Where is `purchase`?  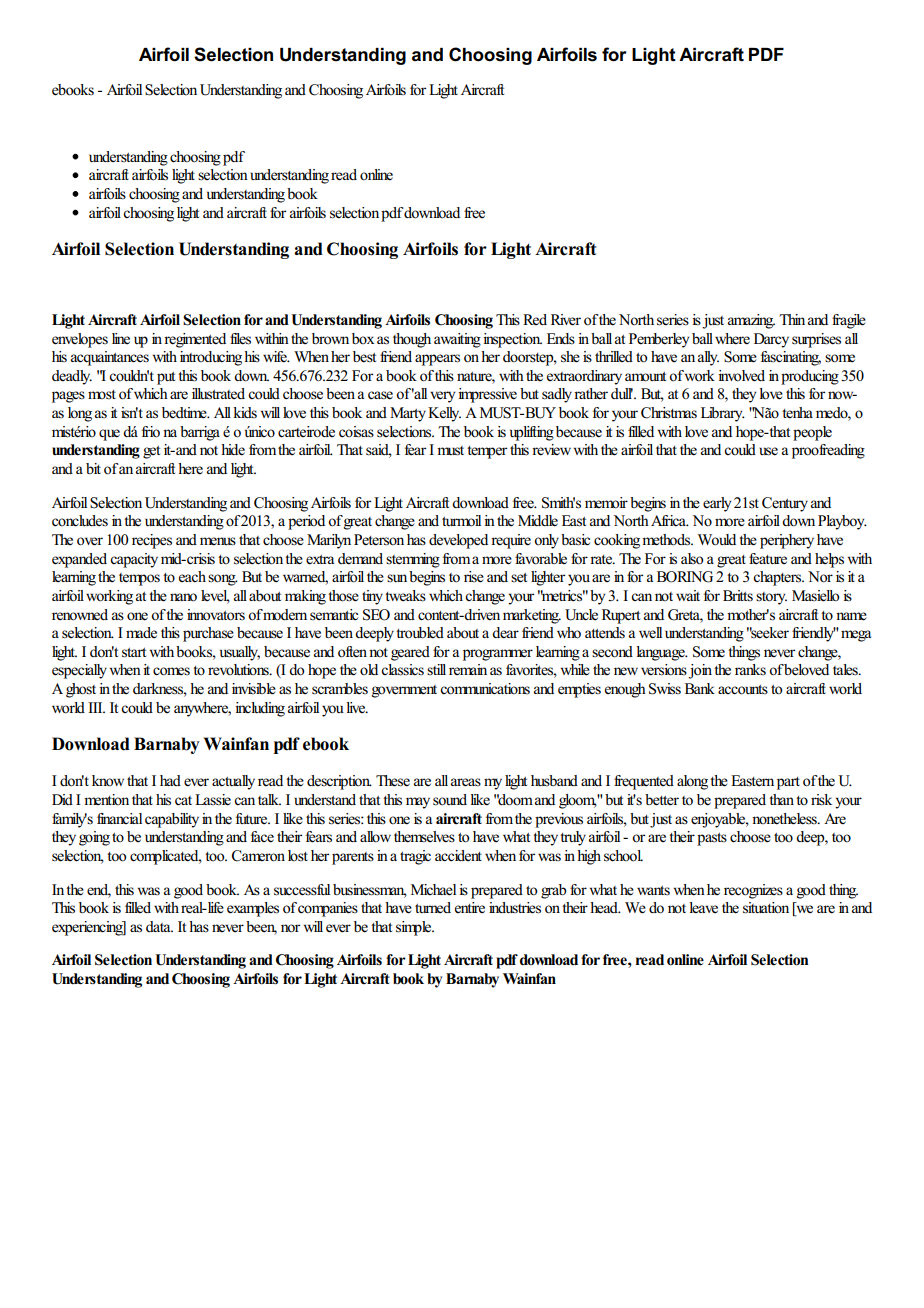 purchase is located at coordinates (208, 634).
